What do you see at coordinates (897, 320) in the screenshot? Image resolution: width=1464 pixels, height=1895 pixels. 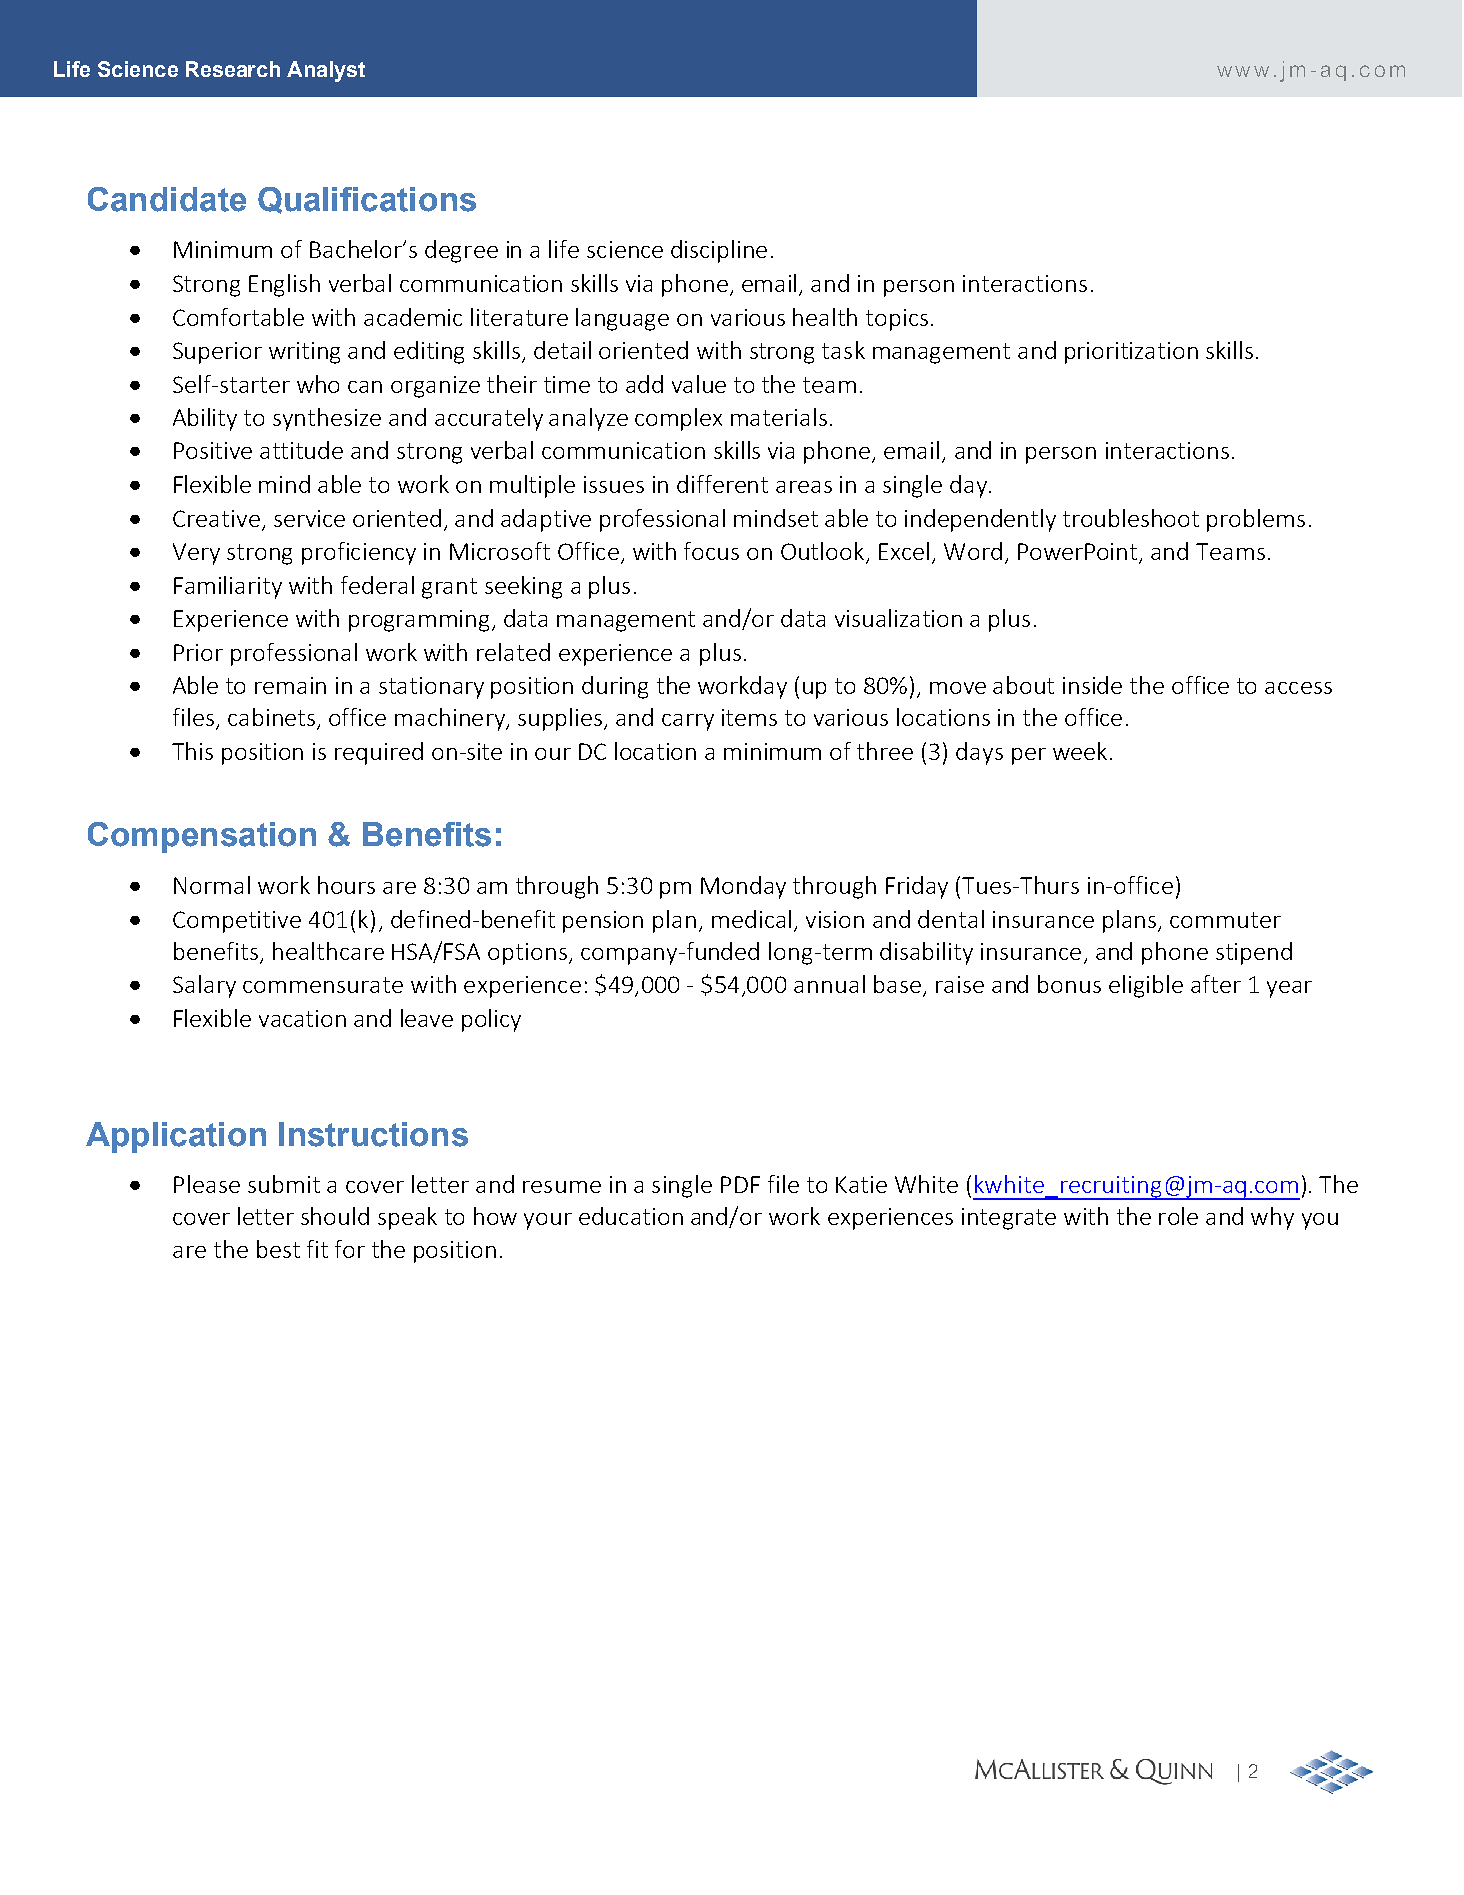 I see `topics` at bounding box center [897, 320].
